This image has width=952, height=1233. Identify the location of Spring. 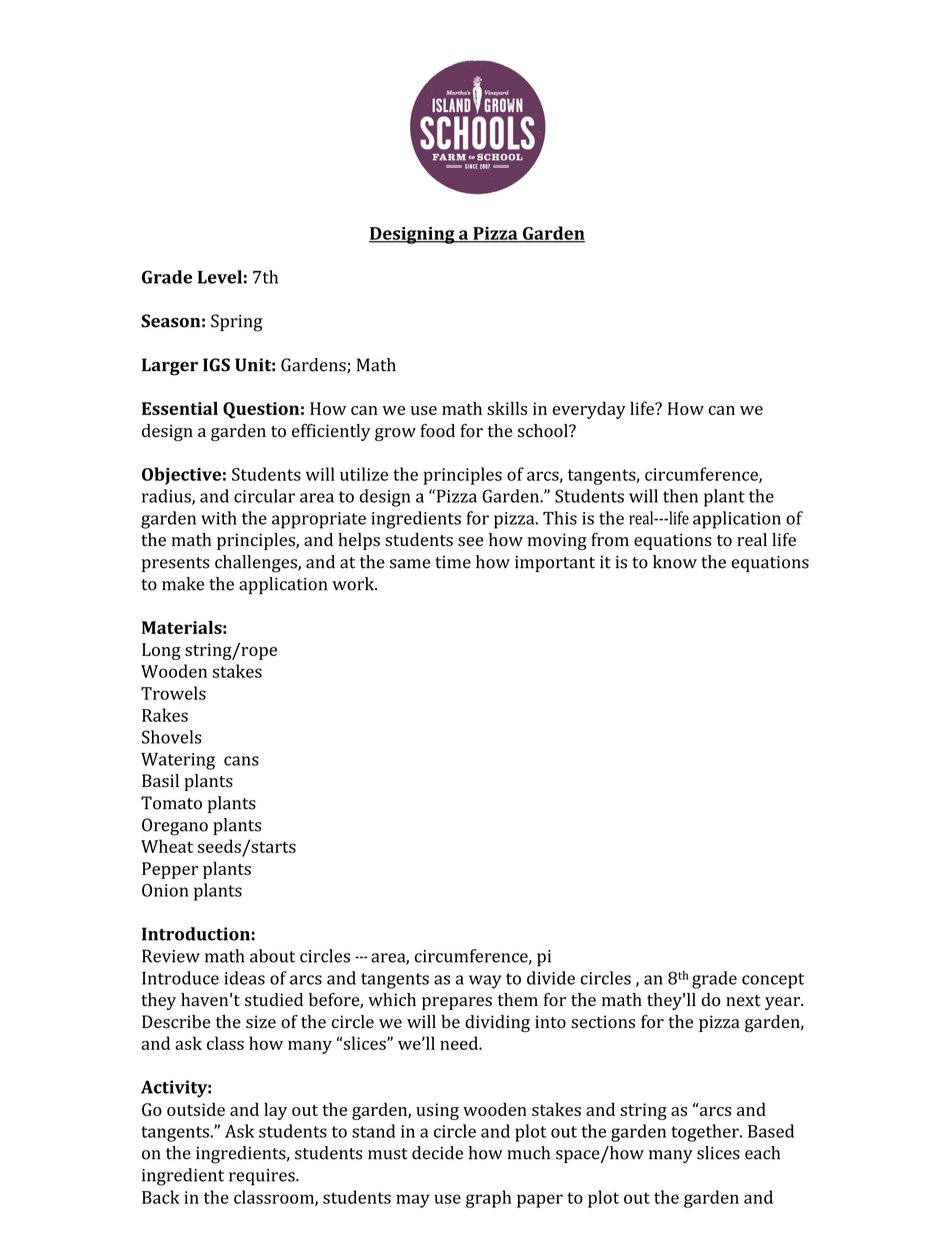
(237, 323).
